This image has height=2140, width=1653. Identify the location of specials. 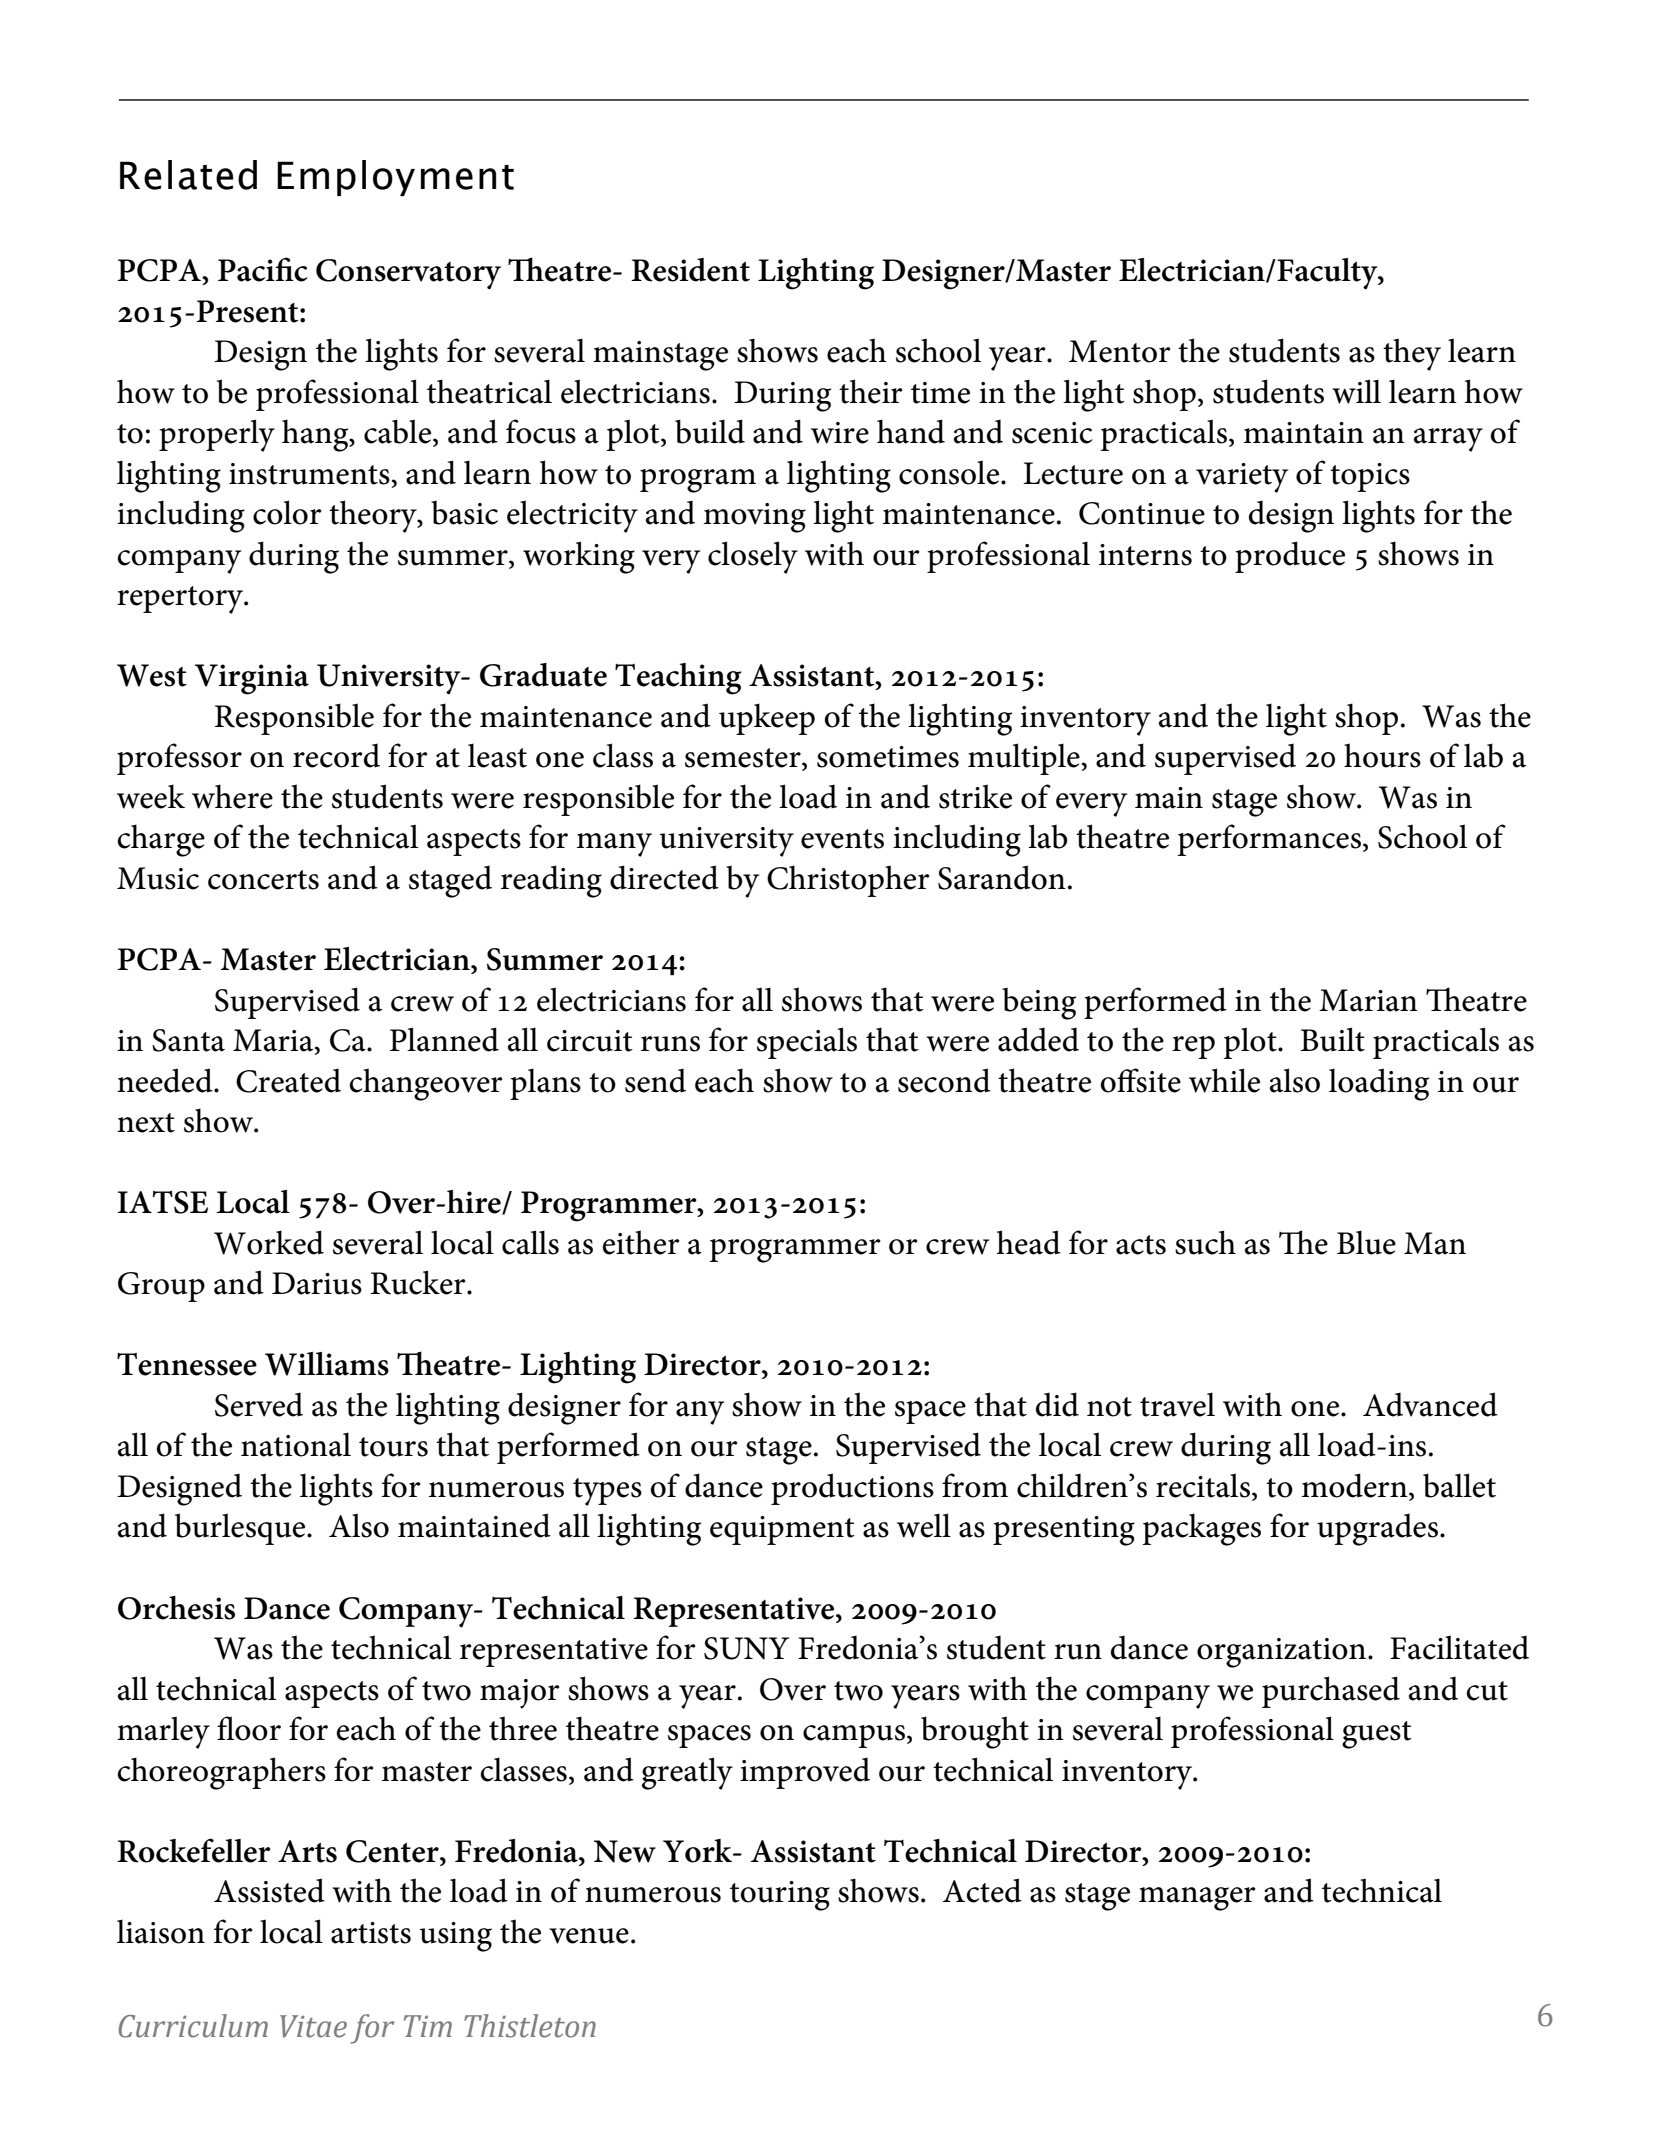
(807, 1043).
